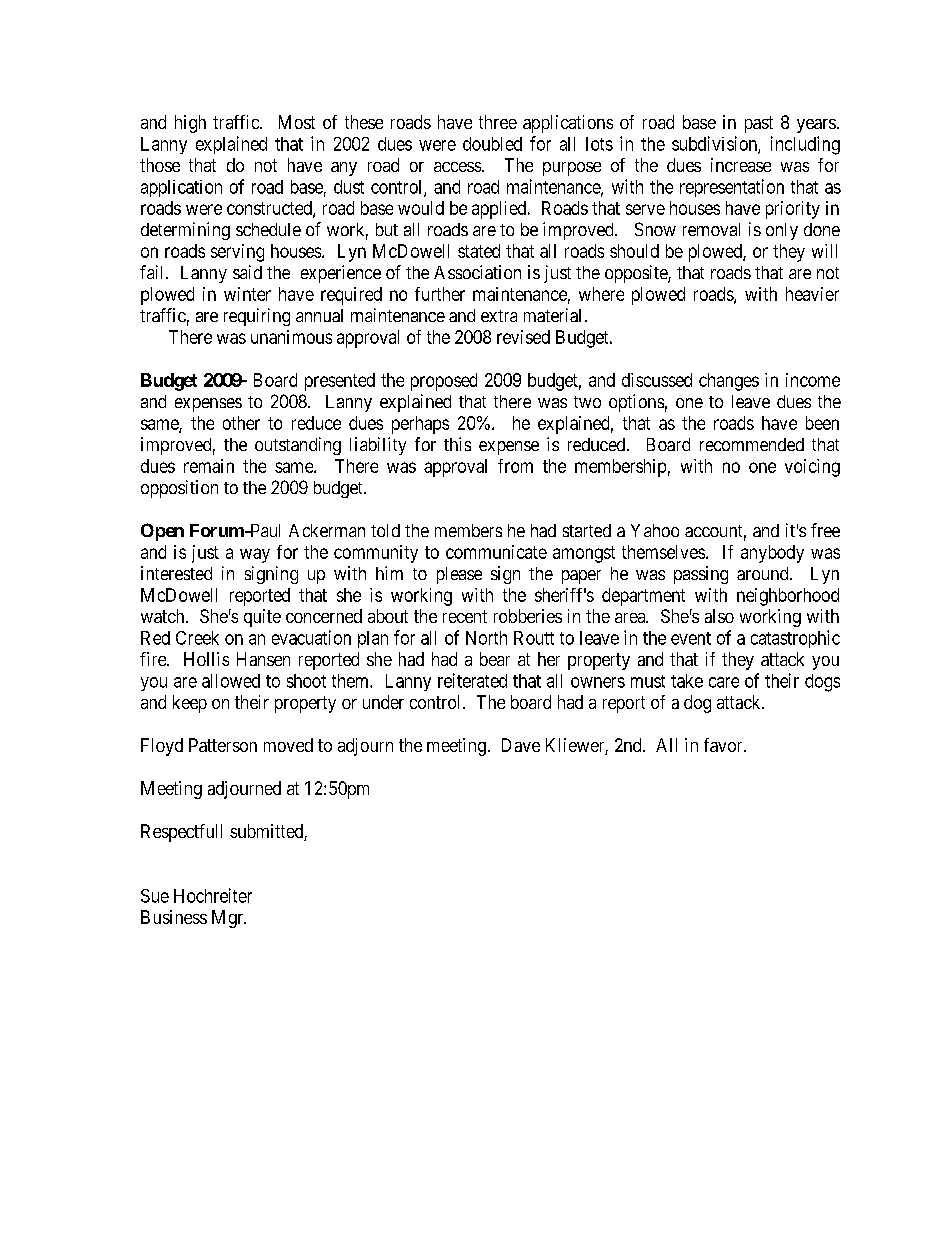 Image resolution: width=952 pixels, height=1233 pixels. Describe the element at coordinates (741, 165) in the document. I see `increase` at that location.
